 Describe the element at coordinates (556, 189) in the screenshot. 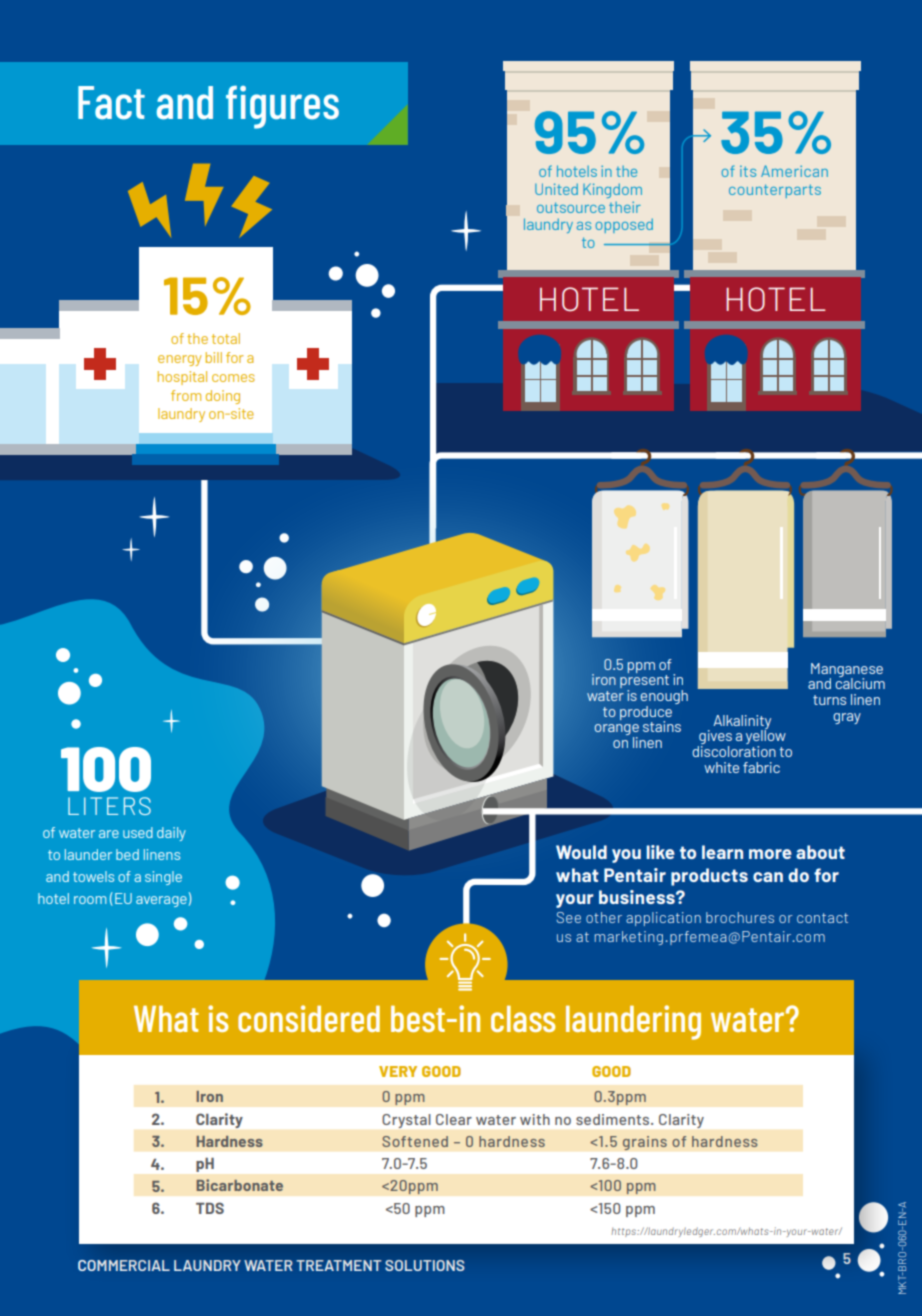

I see `United` at that location.
